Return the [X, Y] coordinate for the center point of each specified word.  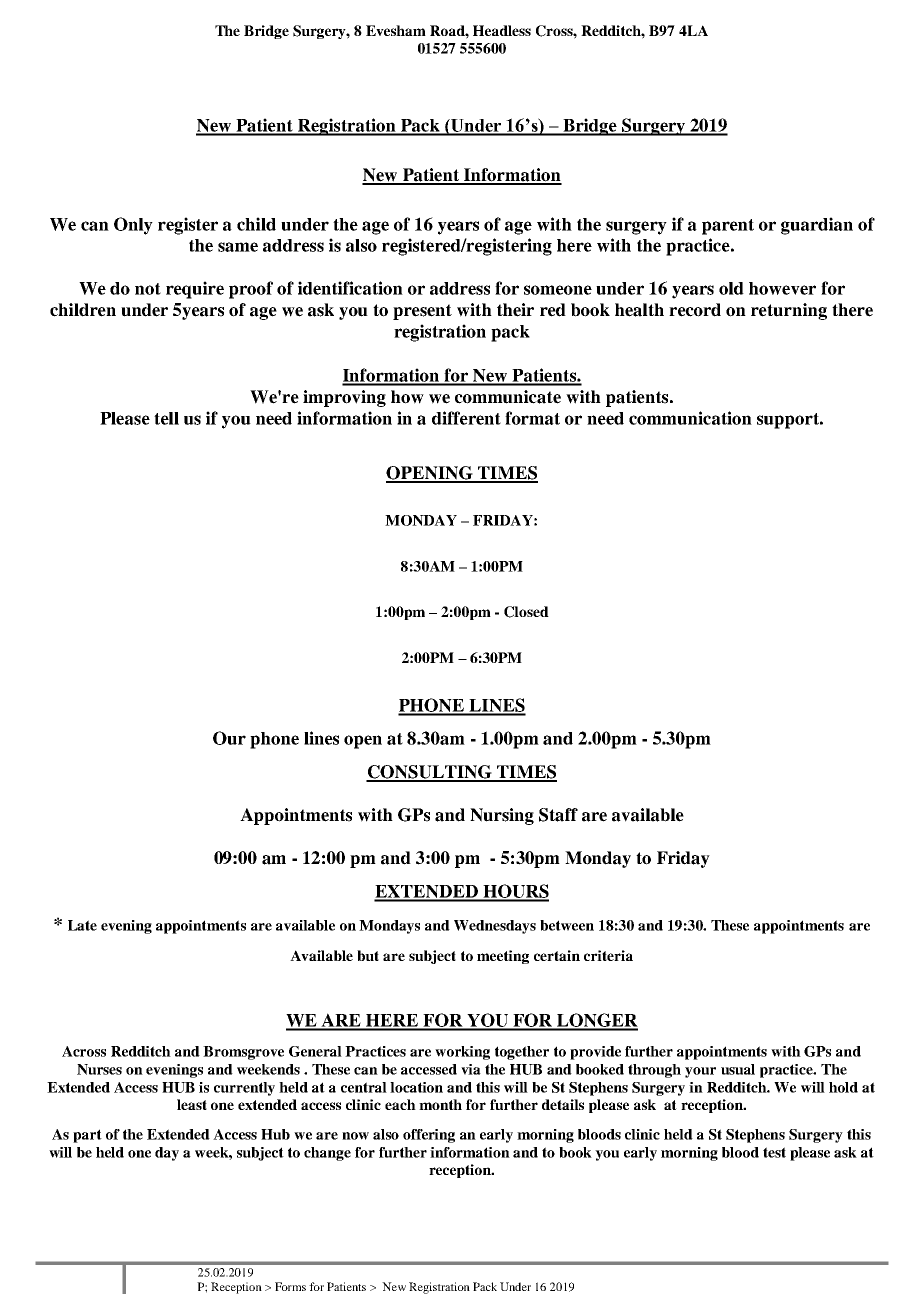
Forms [290, 1286]
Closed [526, 612]
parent [728, 227]
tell [166, 418]
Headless [502, 30]
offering [429, 1136]
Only [133, 226]
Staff [558, 815]
